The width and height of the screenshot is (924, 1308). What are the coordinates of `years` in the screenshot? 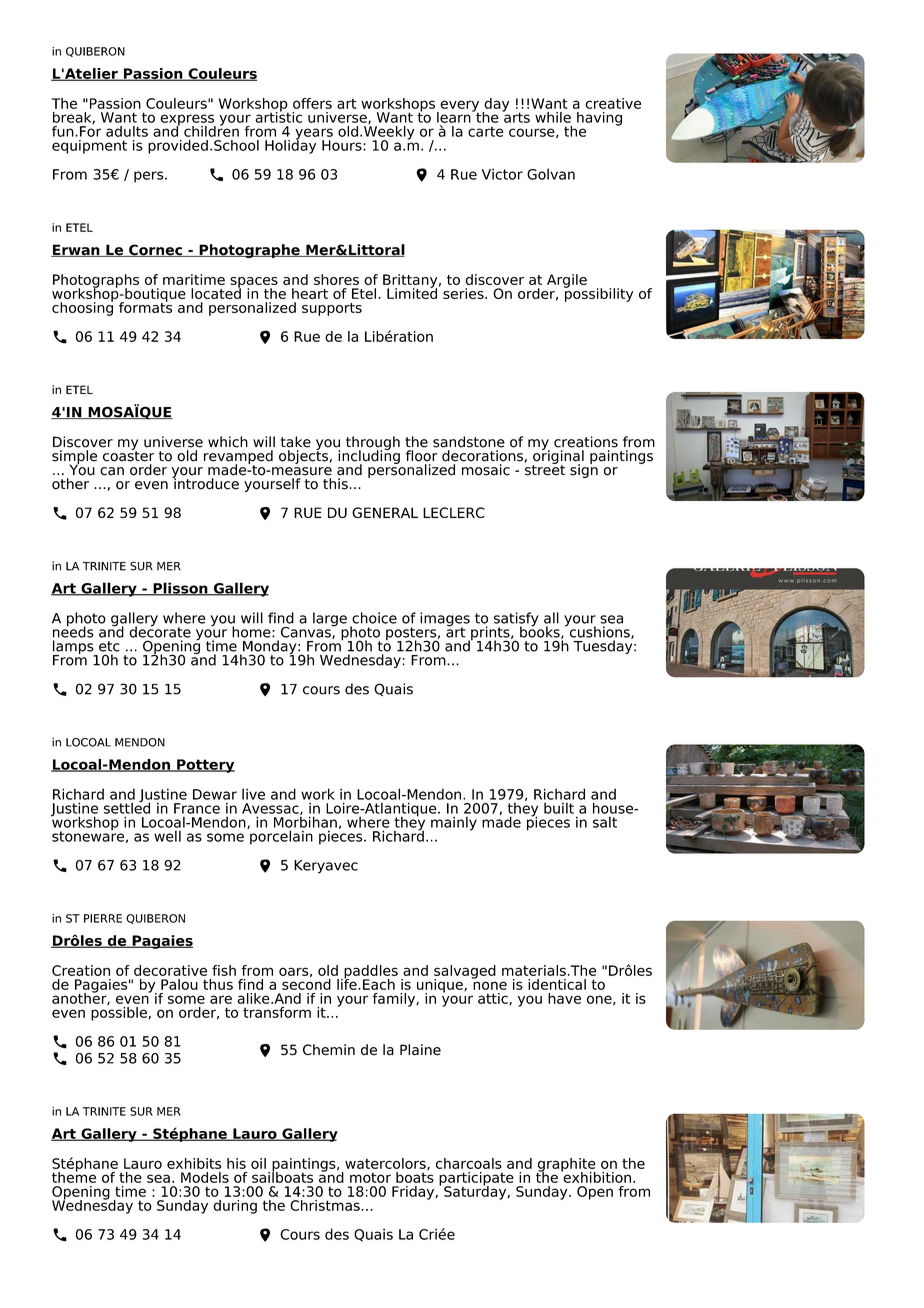 It's located at (314, 135).
